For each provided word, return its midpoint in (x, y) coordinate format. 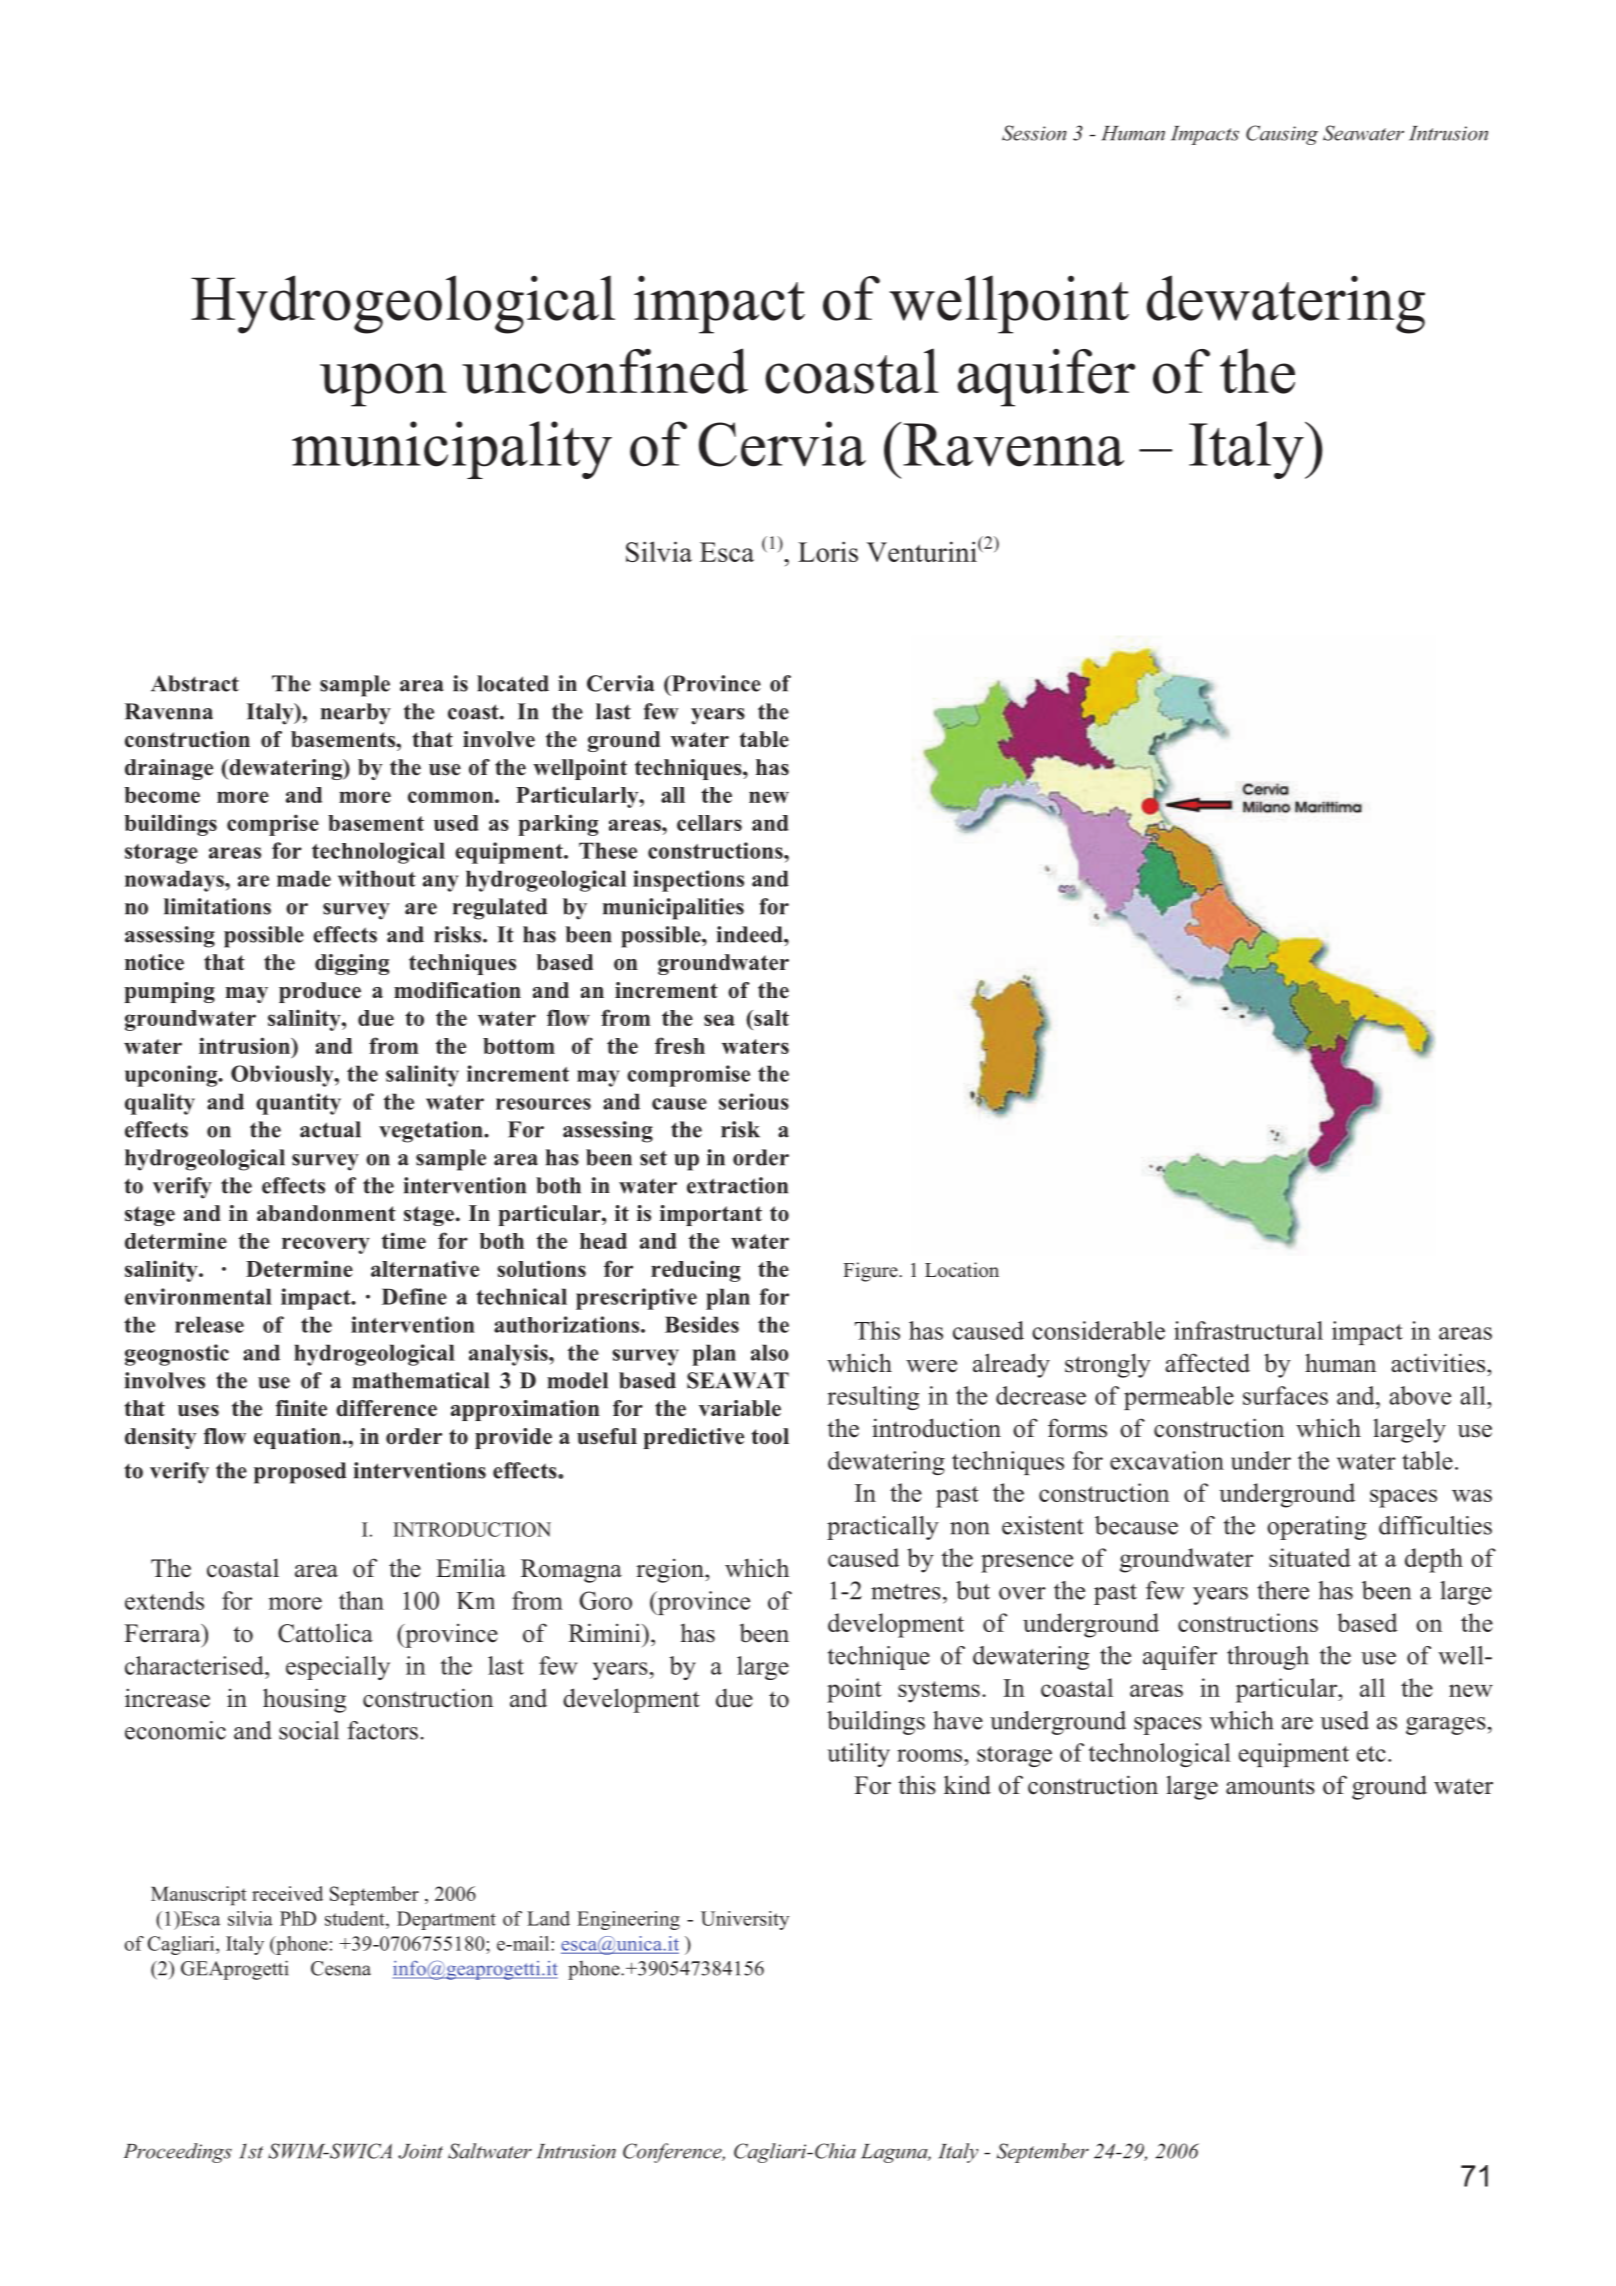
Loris (828, 551)
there (1283, 1590)
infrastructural (1248, 1330)
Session (1034, 133)
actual (330, 1129)
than (361, 1600)
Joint (420, 2151)
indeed (750, 934)
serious (754, 1101)
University (745, 1920)
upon (383, 385)
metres (906, 1592)
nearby (356, 714)
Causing (1282, 135)
